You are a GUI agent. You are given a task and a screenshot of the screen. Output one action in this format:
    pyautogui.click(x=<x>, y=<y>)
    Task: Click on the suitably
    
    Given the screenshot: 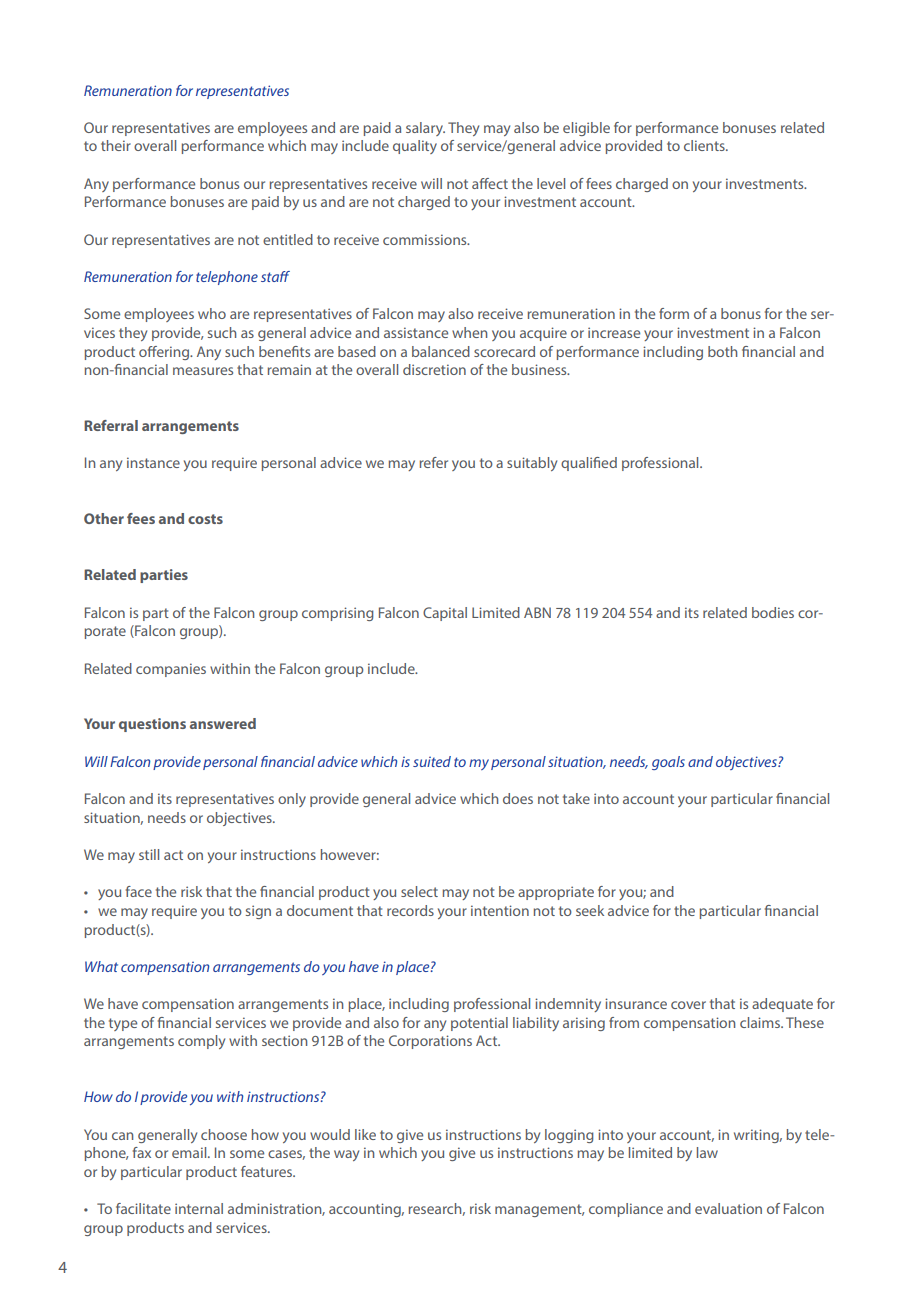 What is the action you would take?
    pyautogui.click(x=532, y=464)
